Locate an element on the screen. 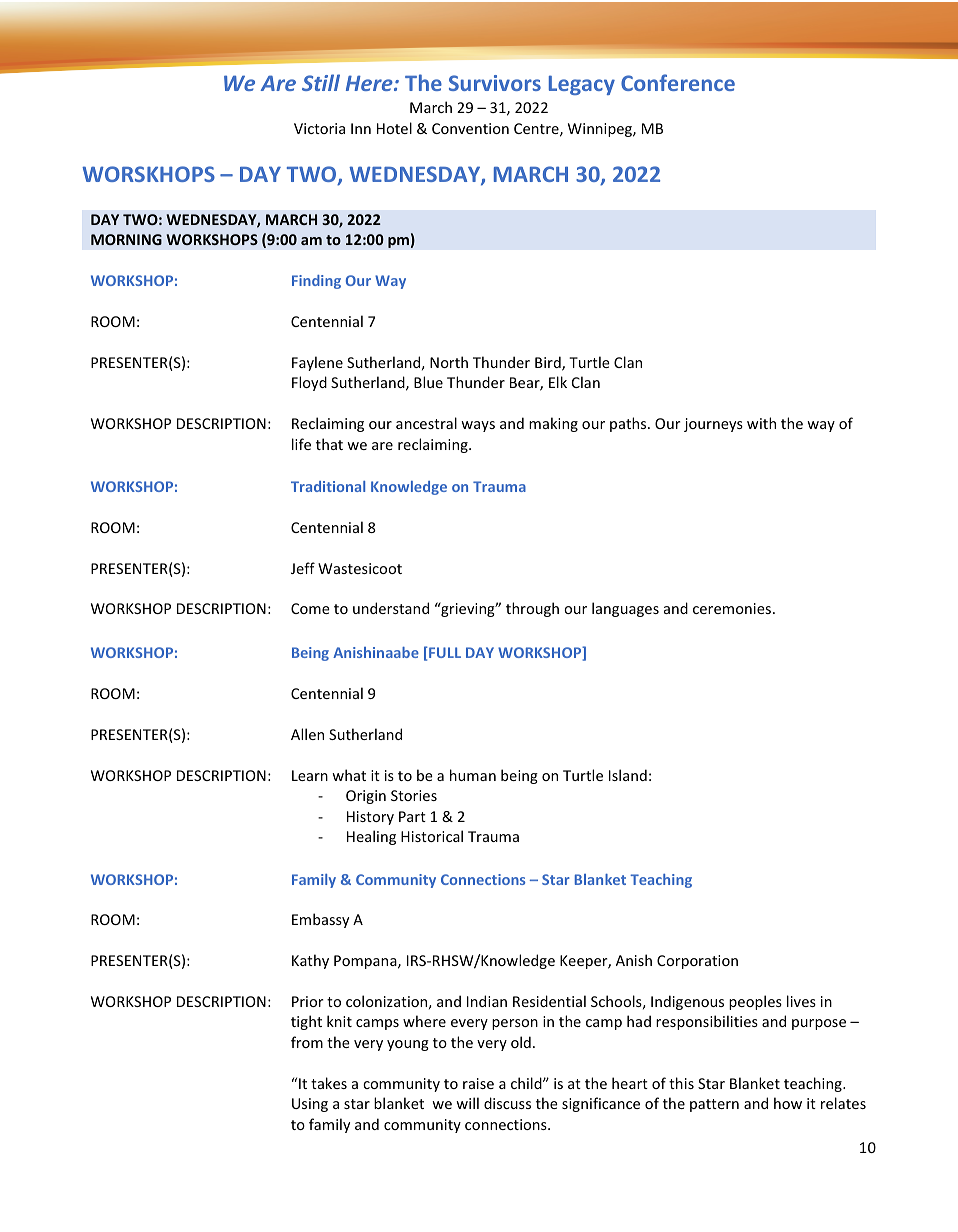 This screenshot has width=958, height=1232. with is located at coordinates (761, 423).
